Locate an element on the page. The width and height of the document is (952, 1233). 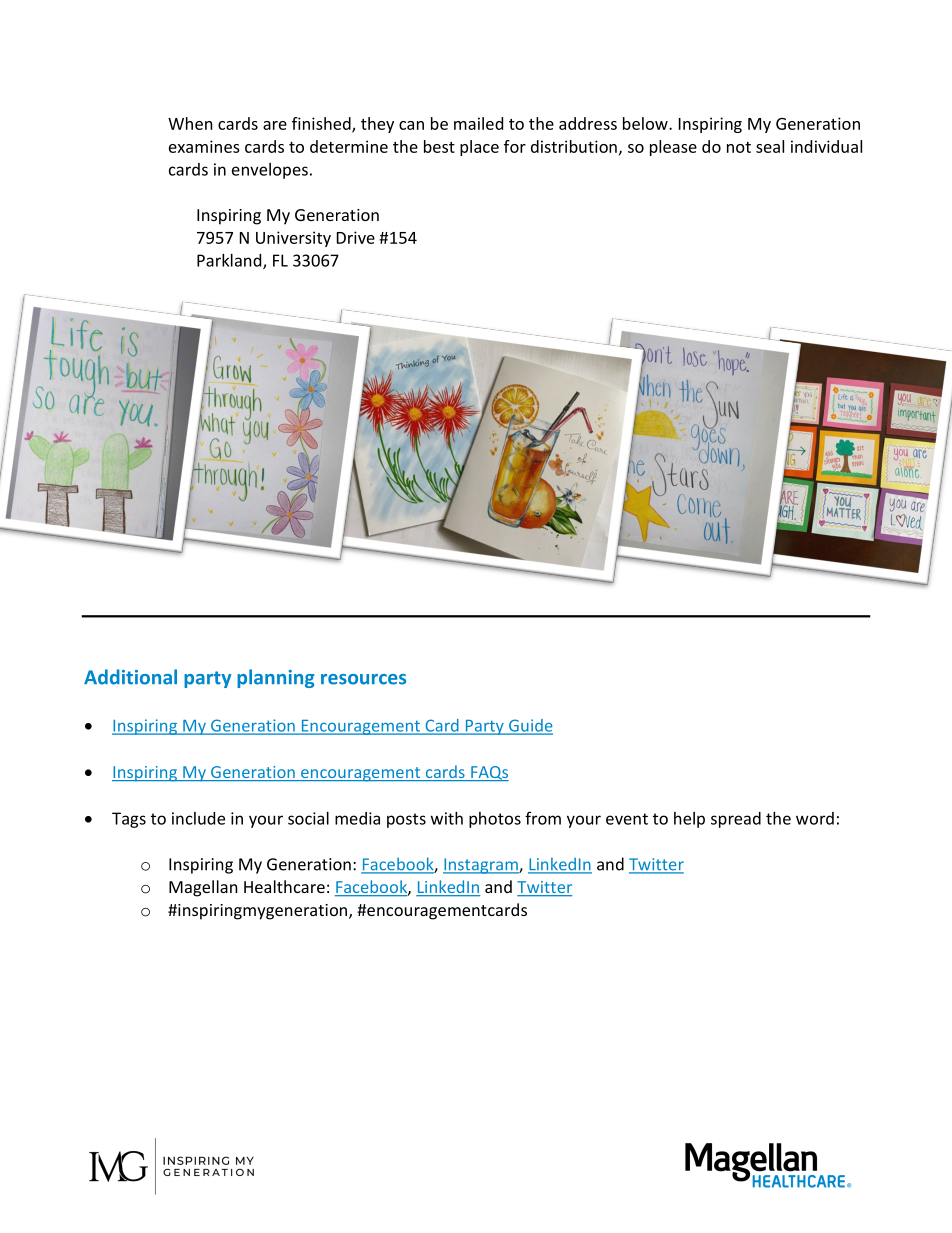
spread is located at coordinates (736, 820).
